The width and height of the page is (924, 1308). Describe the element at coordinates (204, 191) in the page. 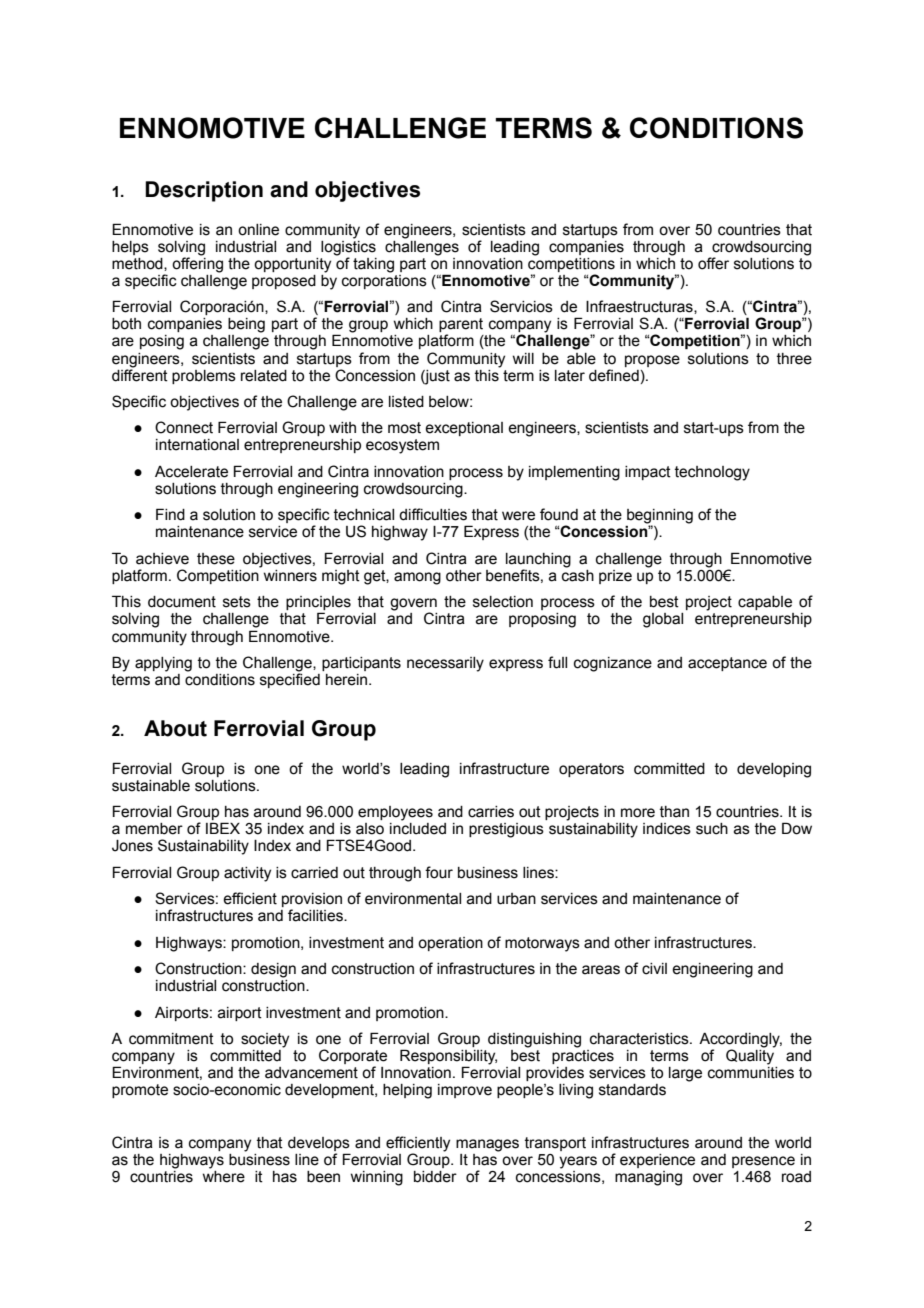

I see `Description` at that location.
